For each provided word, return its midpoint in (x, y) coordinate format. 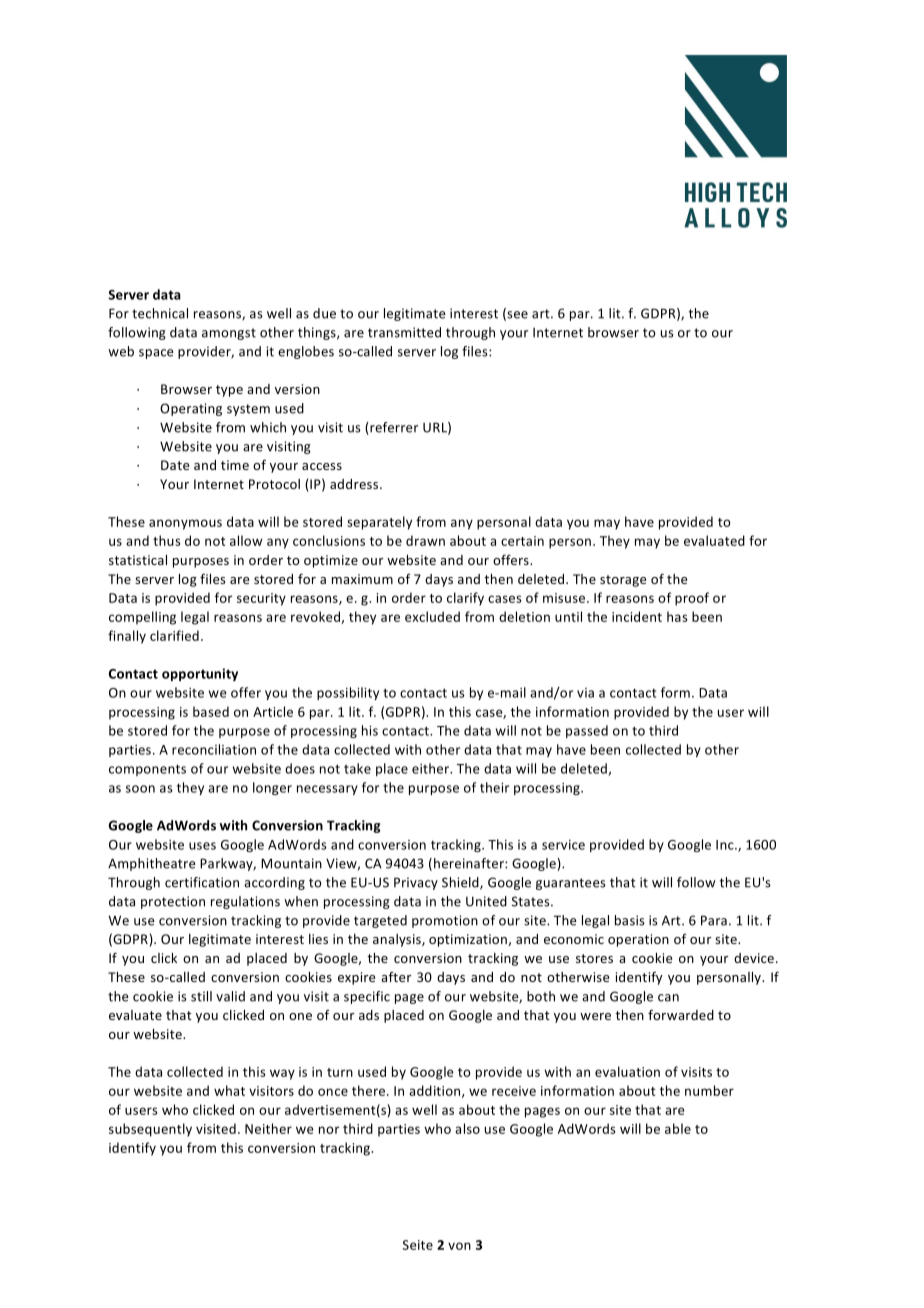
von (459, 1246)
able (678, 1128)
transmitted (404, 332)
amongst (229, 334)
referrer (393, 428)
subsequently (150, 1130)
